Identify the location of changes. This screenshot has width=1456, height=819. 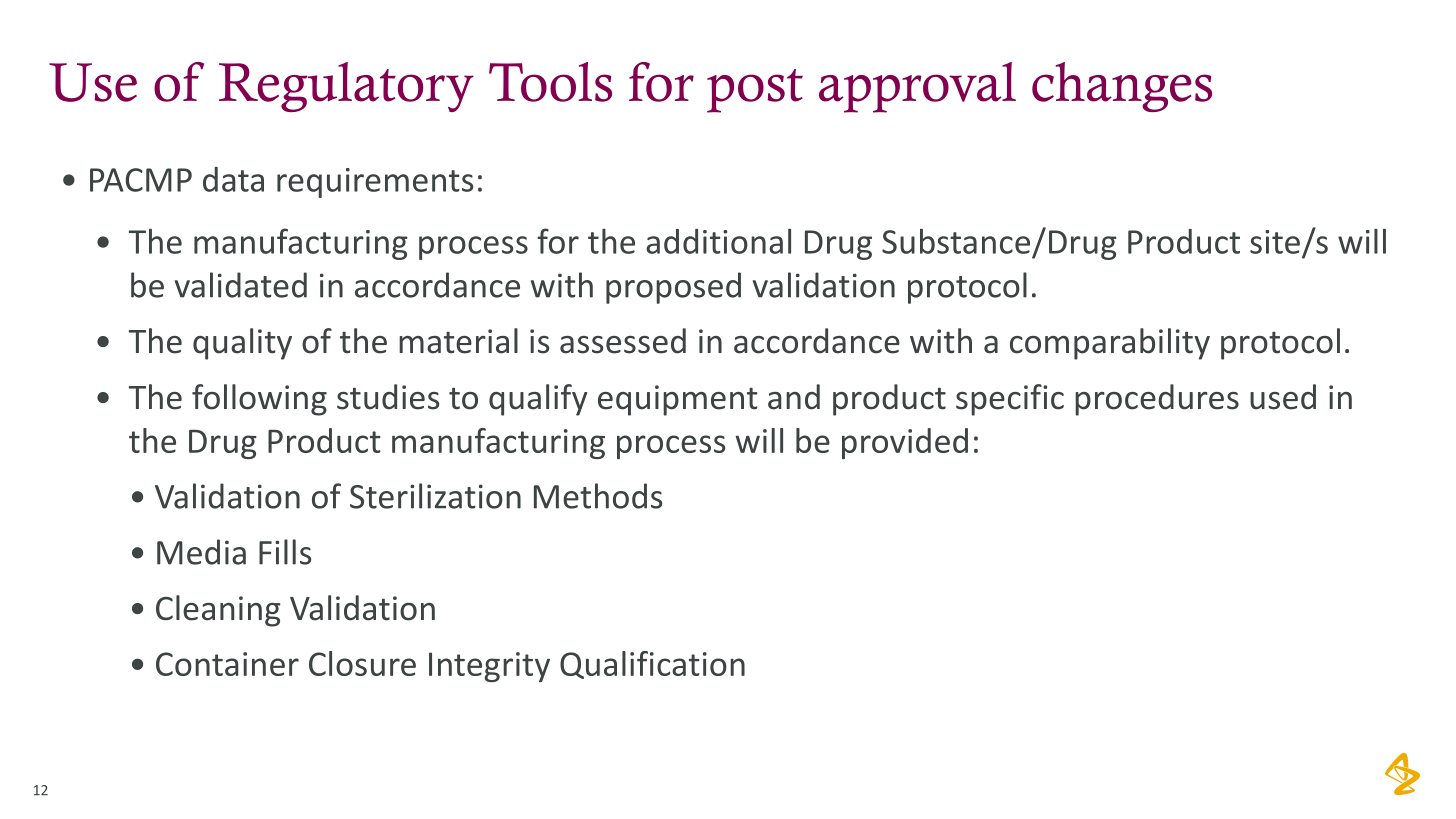
(1122, 87).
